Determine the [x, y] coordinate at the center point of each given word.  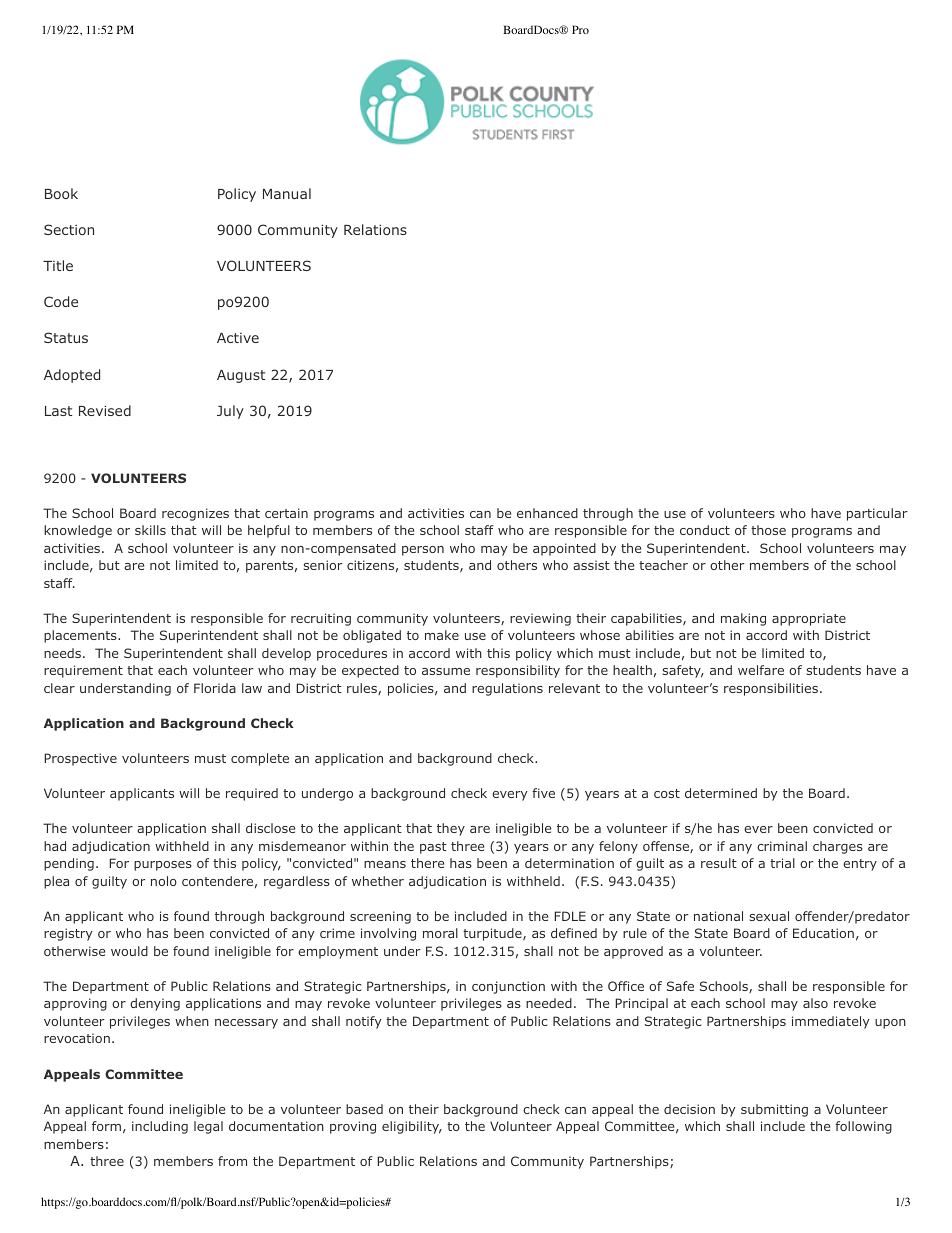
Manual [287, 193]
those [768, 530]
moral [440, 933]
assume [446, 671]
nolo [164, 881]
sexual [769, 916]
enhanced [547, 513]
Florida [215, 688]
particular [877, 514]
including [160, 1127]
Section [69, 229]
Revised [105, 410]
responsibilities [771, 689]
